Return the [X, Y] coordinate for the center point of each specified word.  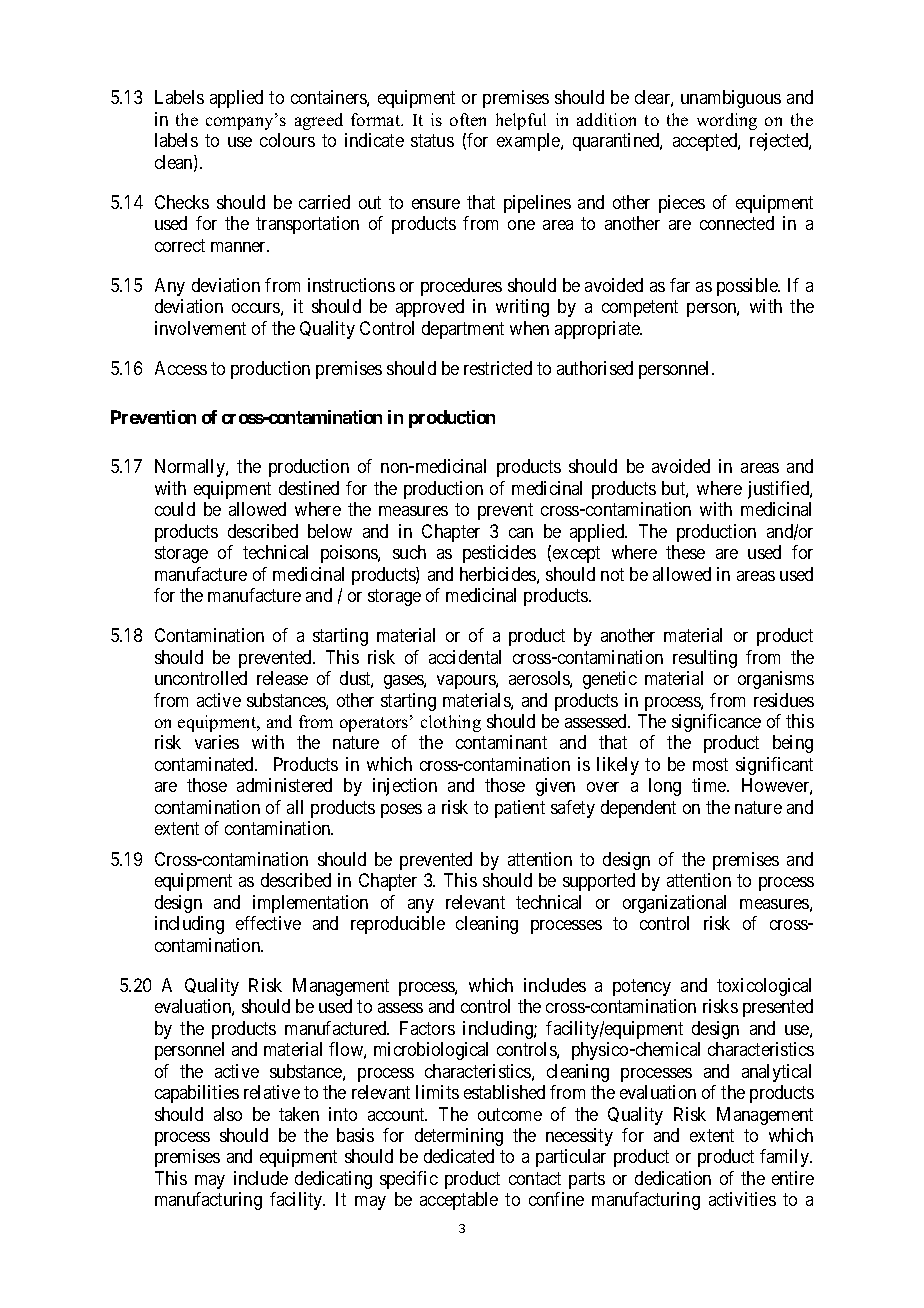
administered [284, 785]
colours [287, 140]
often [468, 119]
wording [727, 121]
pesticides [499, 554]
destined [309, 488]
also [228, 1114]
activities [742, 1199]
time [710, 785]
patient [520, 809]
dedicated [459, 1156]
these [685, 552]
